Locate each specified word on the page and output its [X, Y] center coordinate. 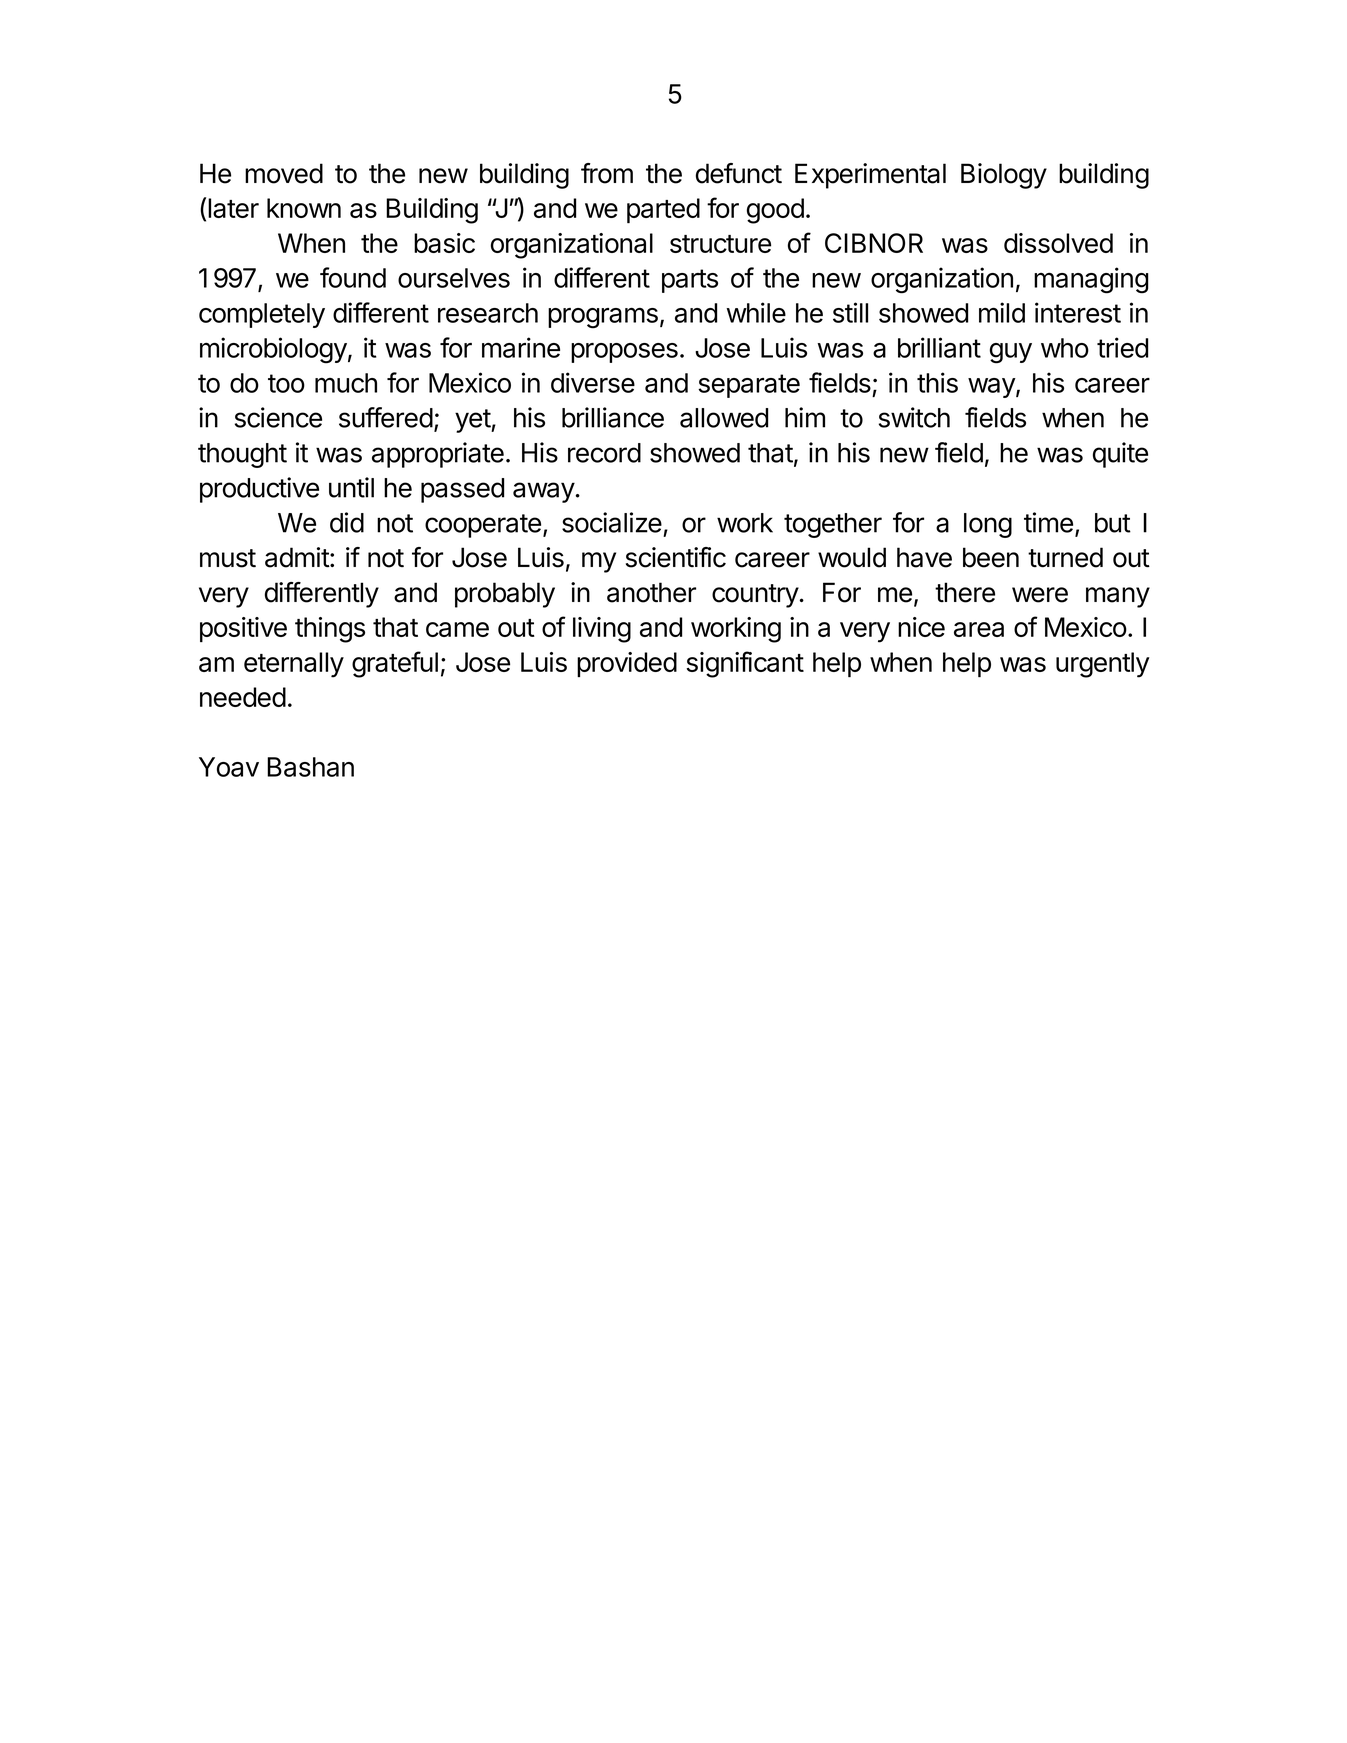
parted [663, 210]
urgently [1102, 665]
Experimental [870, 176]
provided [627, 664]
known [304, 208]
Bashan [310, 767]
